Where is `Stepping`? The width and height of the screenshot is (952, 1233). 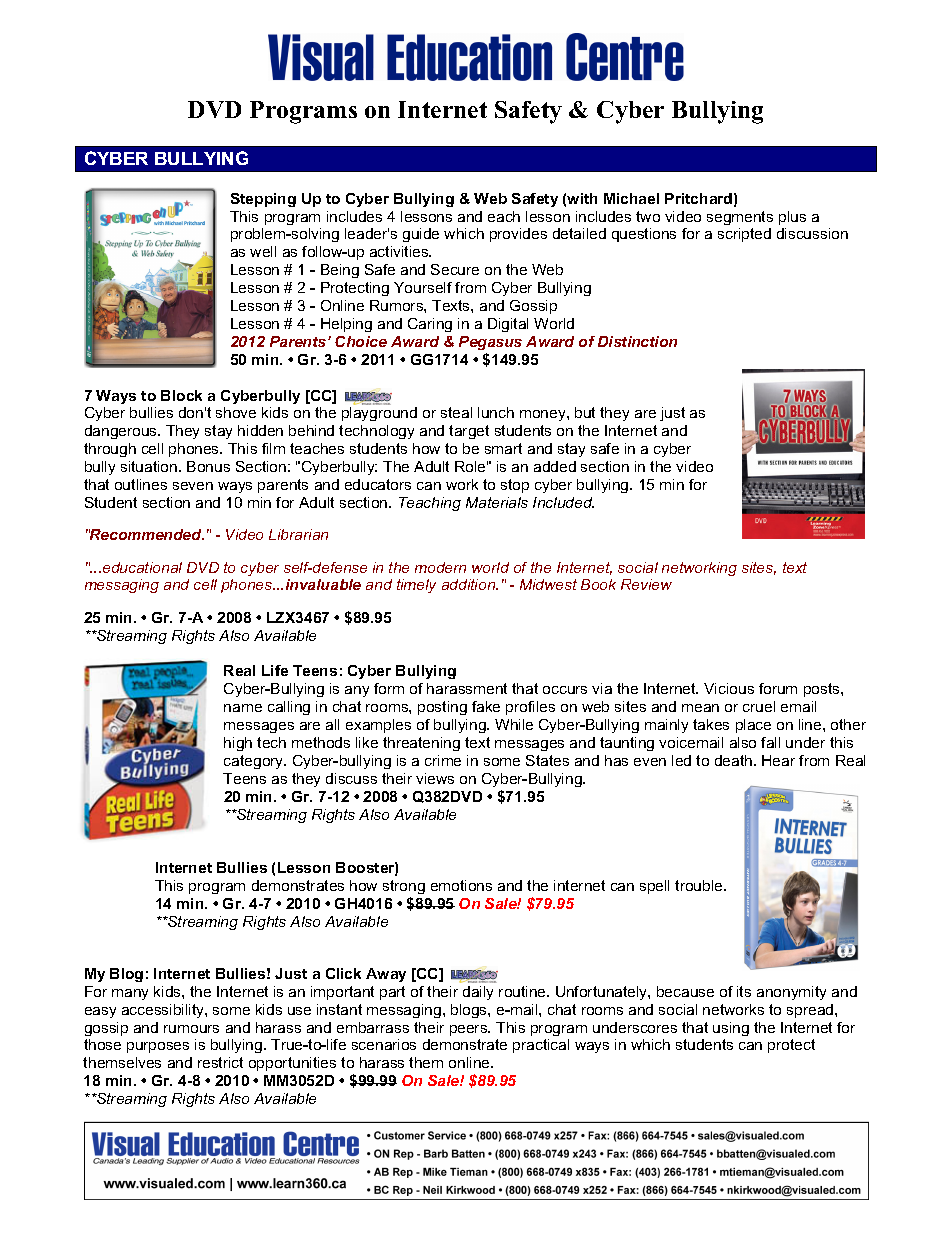
Stepping is located at coordinates (263, 200).
